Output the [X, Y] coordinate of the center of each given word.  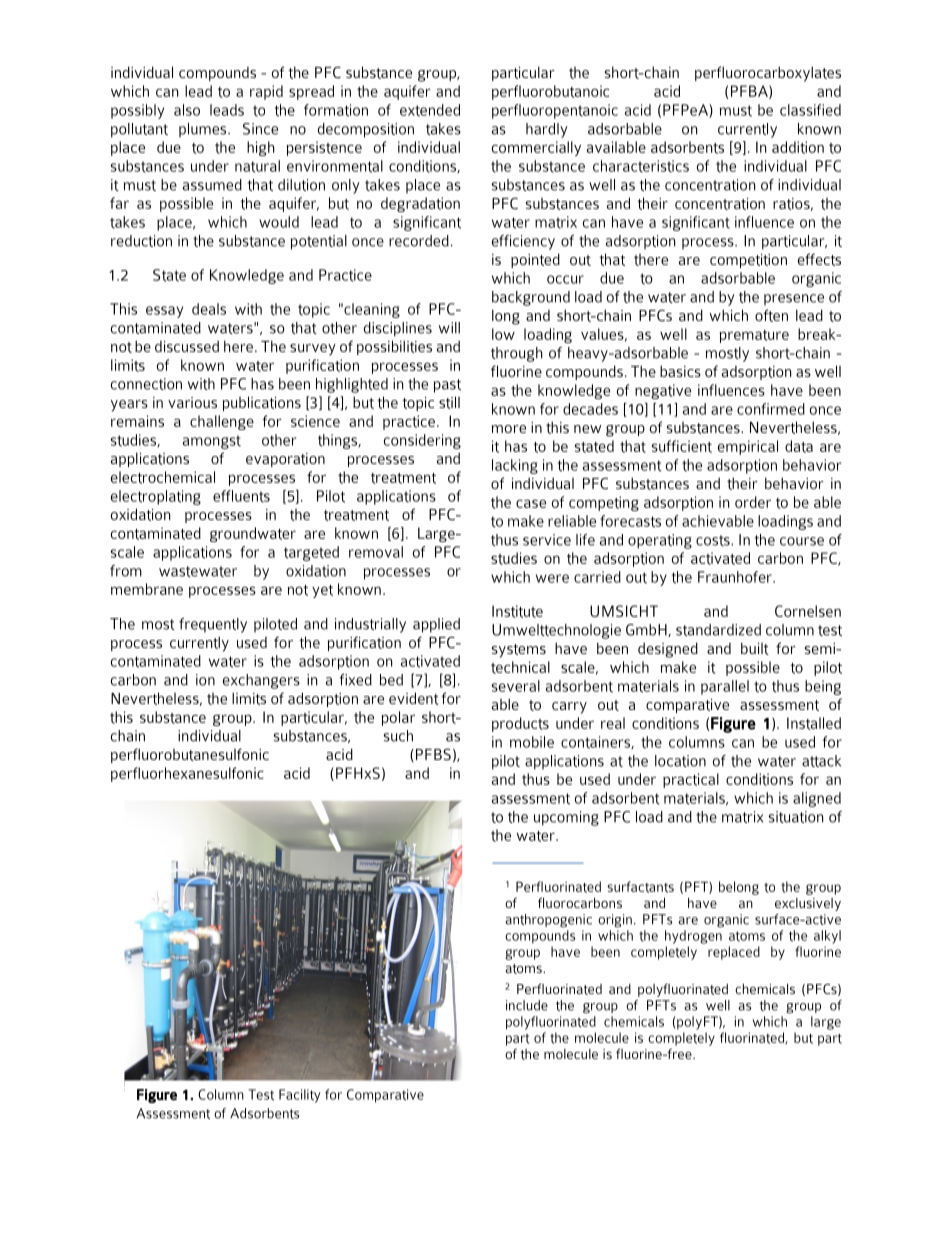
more [509, 429]
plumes [204, 130]
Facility [299, 1096]
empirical [748, 447]
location [680, 761]
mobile [532, 742]
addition [798, 147]
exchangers [261, 681]
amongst [212, 442]
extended [430, 110]
